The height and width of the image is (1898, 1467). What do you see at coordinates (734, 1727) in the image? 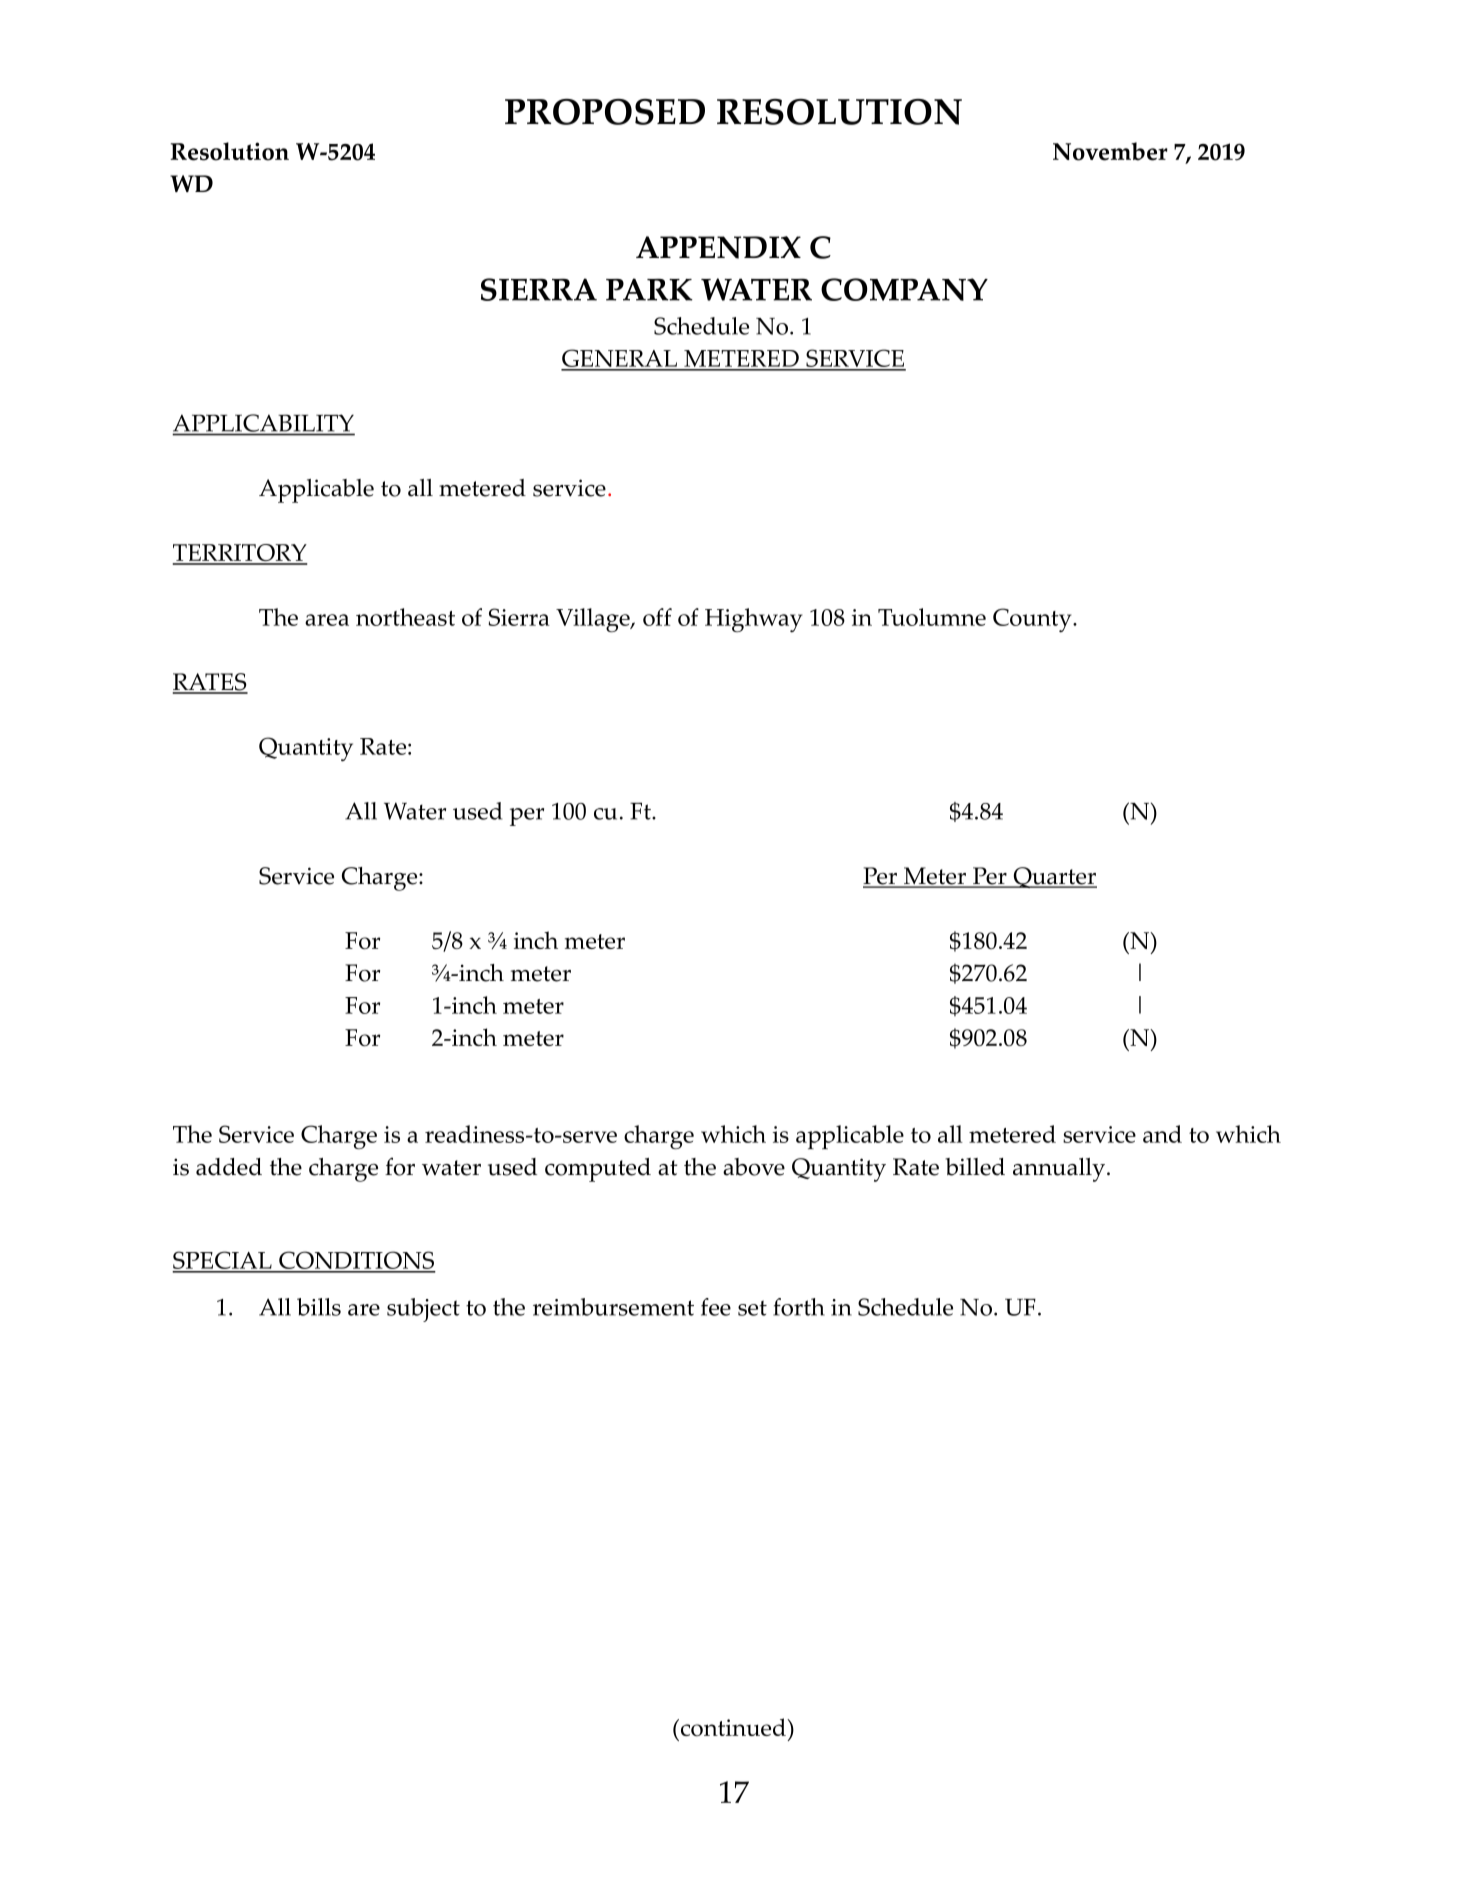
I see `continued` at bounding box center [734, 1727].
